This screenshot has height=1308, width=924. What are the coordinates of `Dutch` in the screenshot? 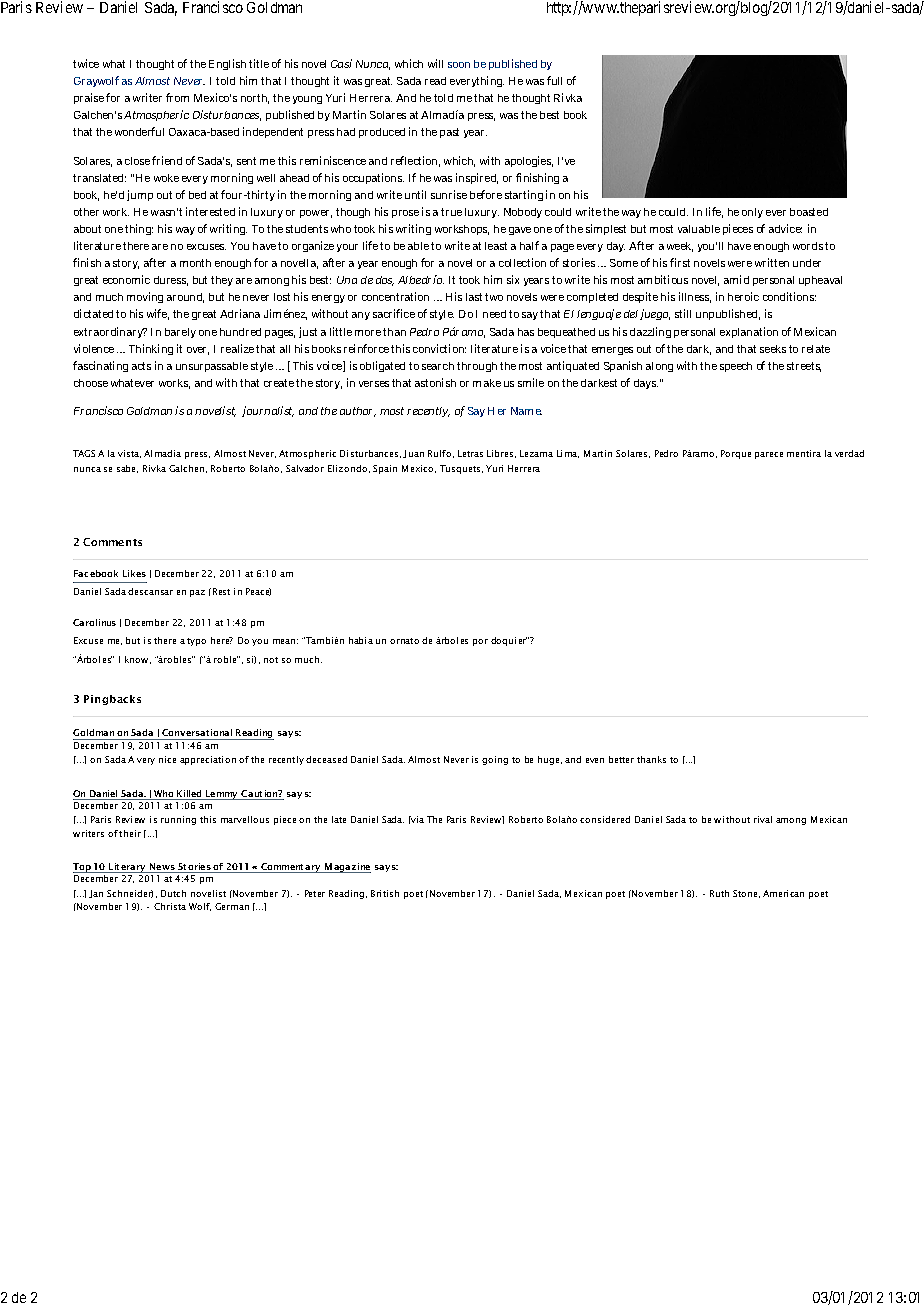 It's located at (173, 893).
